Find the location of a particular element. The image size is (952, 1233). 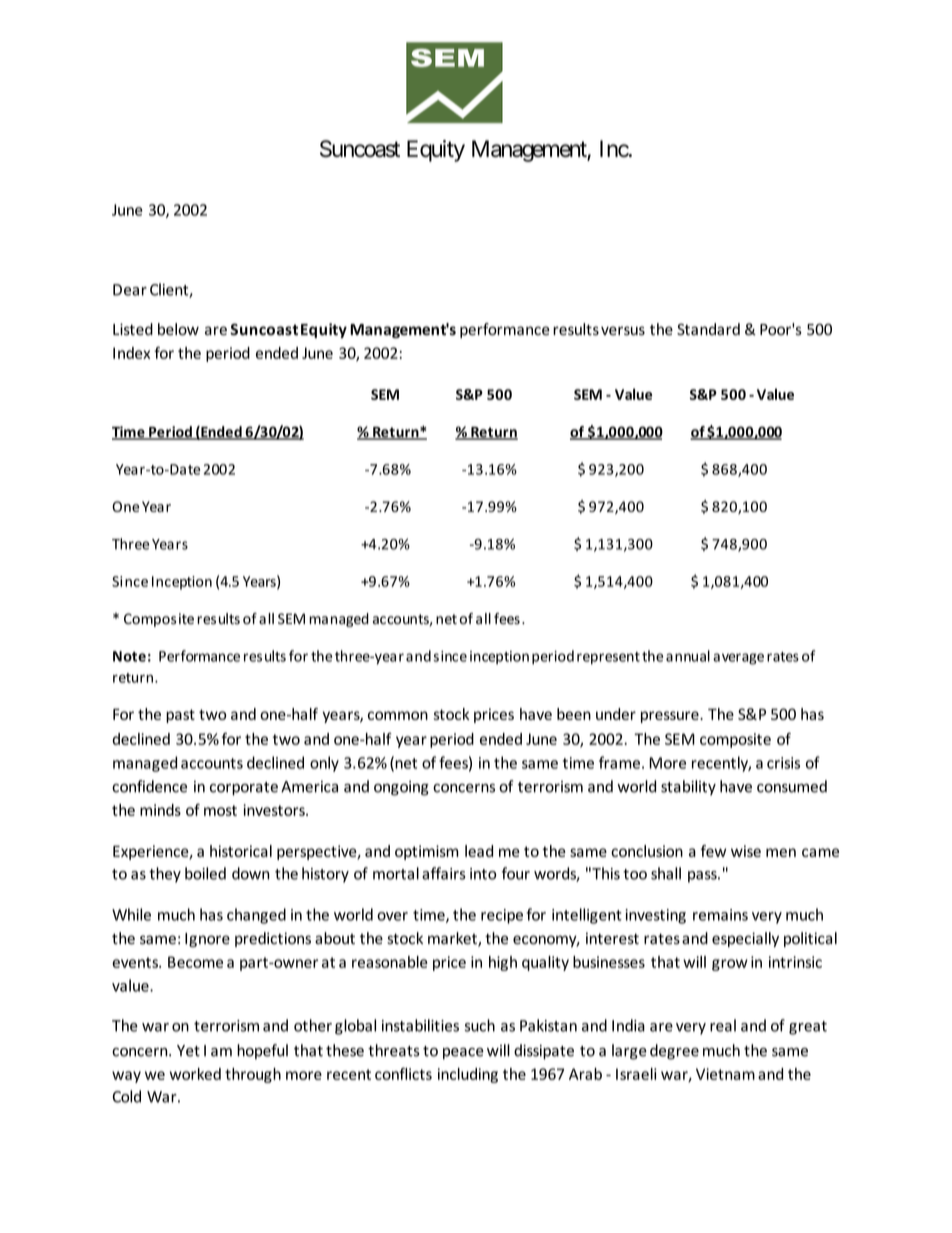

Standard is located at coordinates (708, 329).
